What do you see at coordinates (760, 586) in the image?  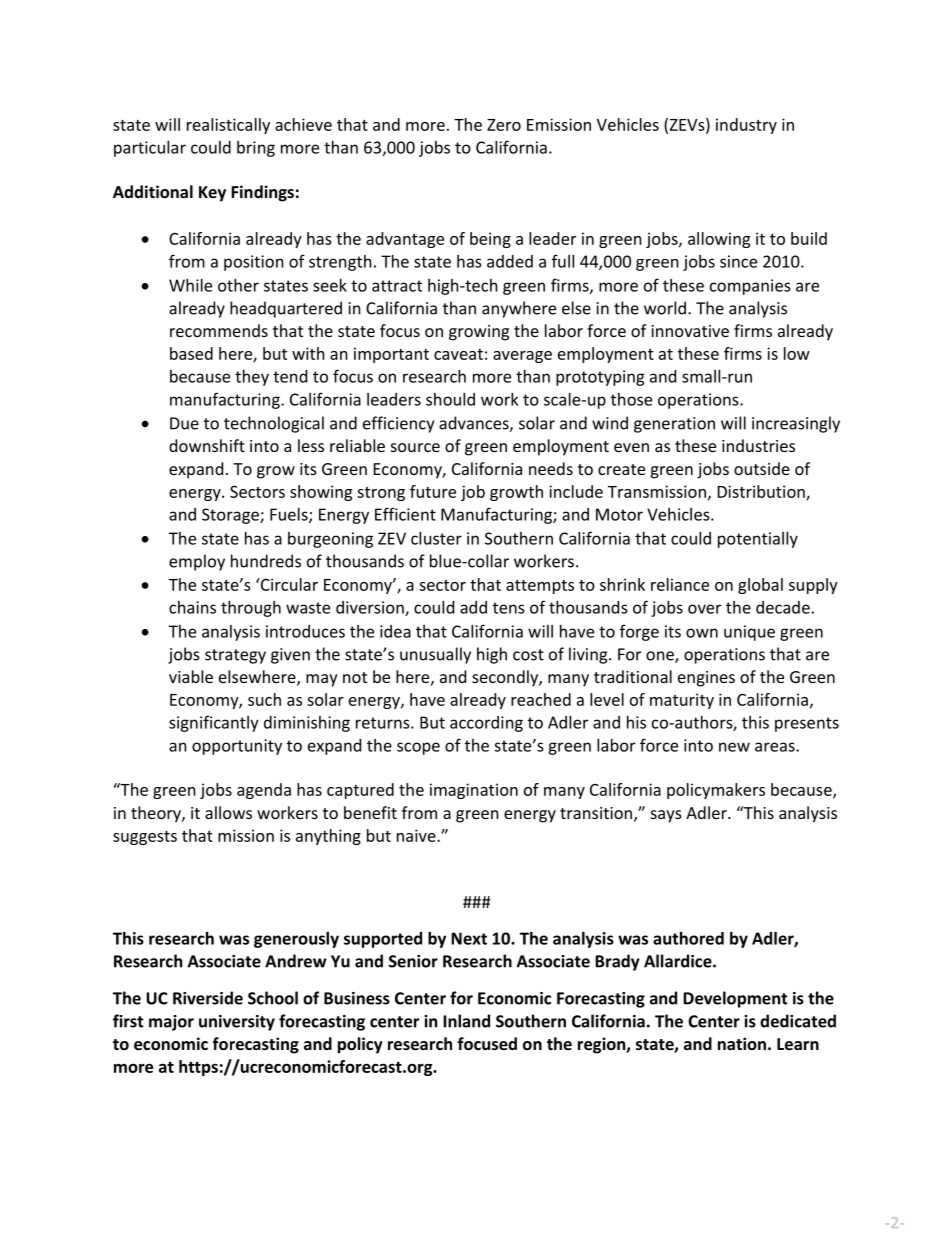 I see `global` at bounding box center [760, 586].
